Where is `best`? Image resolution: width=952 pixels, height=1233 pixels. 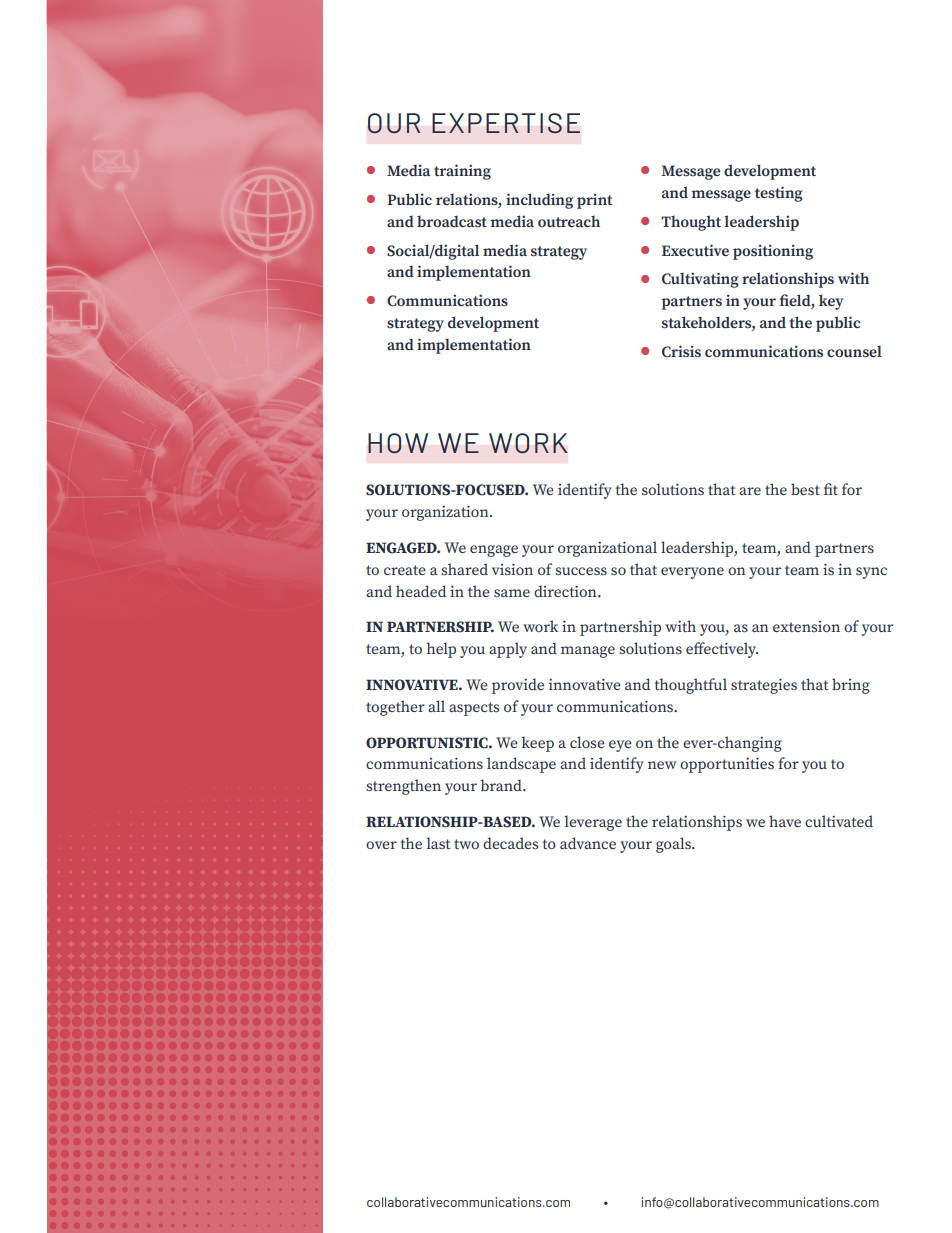
best is located at coordinates (805, 489).
